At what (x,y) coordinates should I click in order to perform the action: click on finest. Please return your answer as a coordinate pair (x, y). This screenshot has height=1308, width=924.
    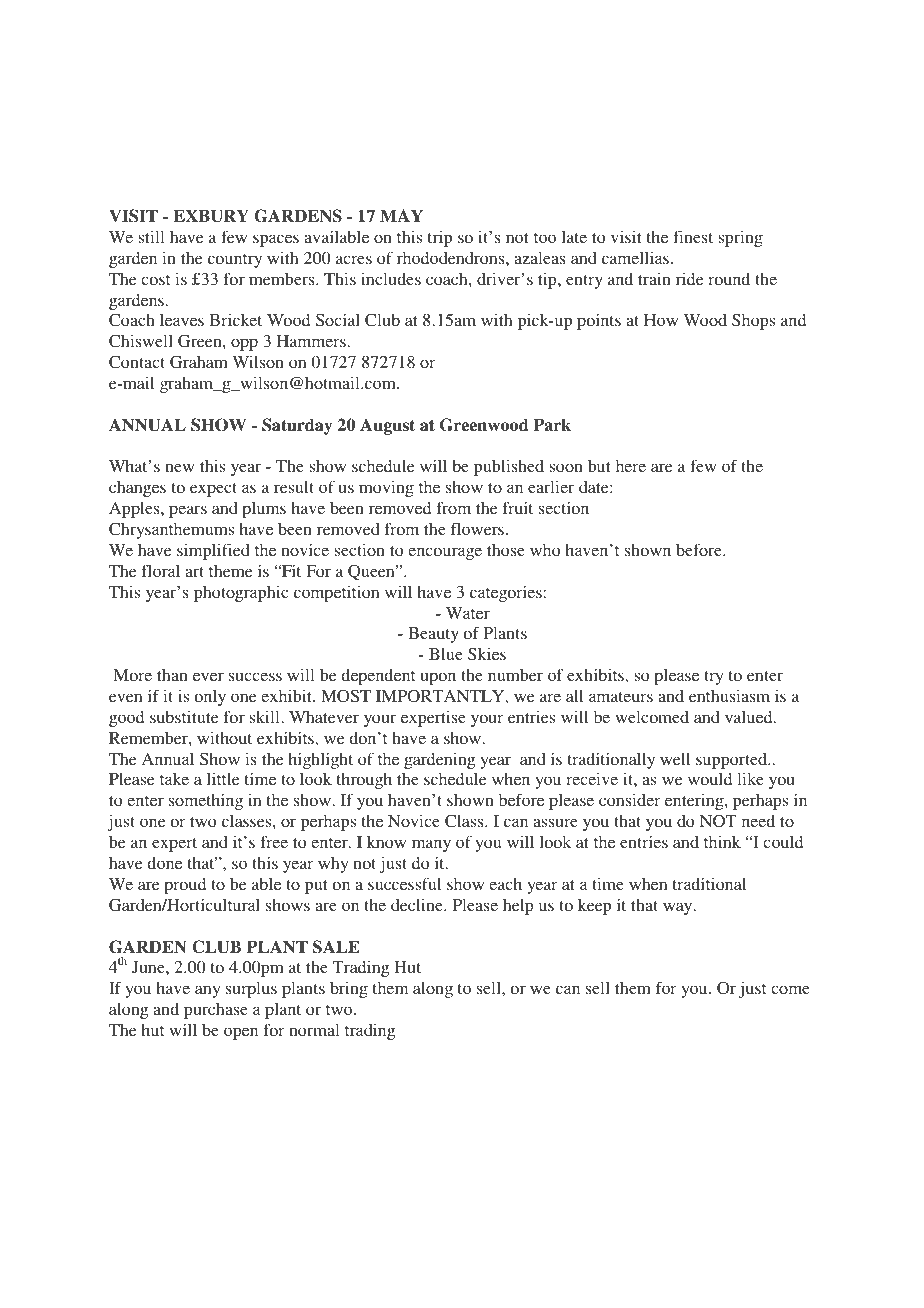
    Looking at the image, I should click on (693, 236).
